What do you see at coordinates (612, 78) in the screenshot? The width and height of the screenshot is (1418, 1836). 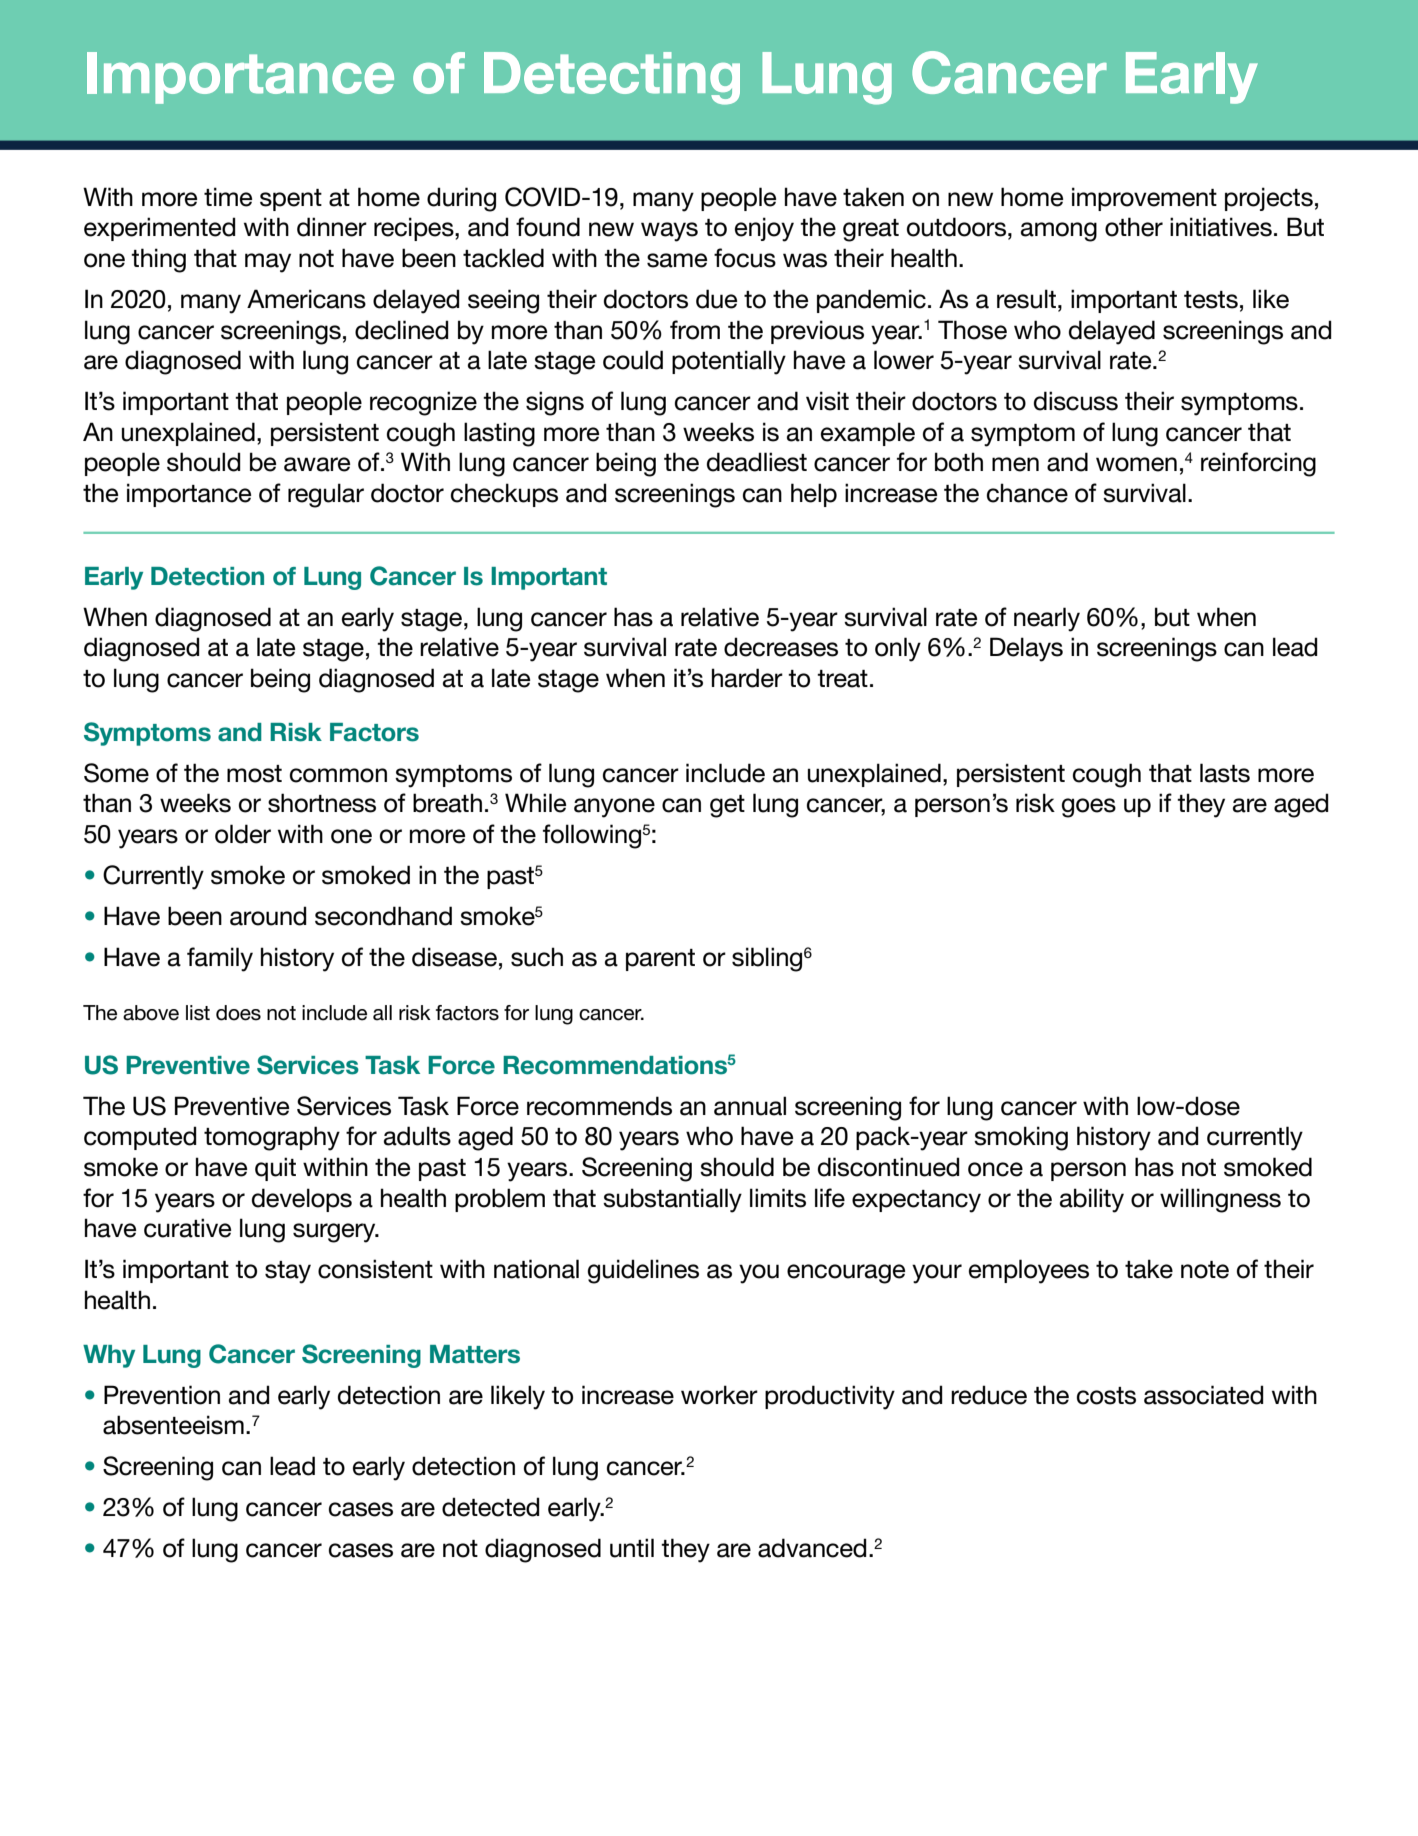 I see `Detecting` at bounding box center [612, 78].
